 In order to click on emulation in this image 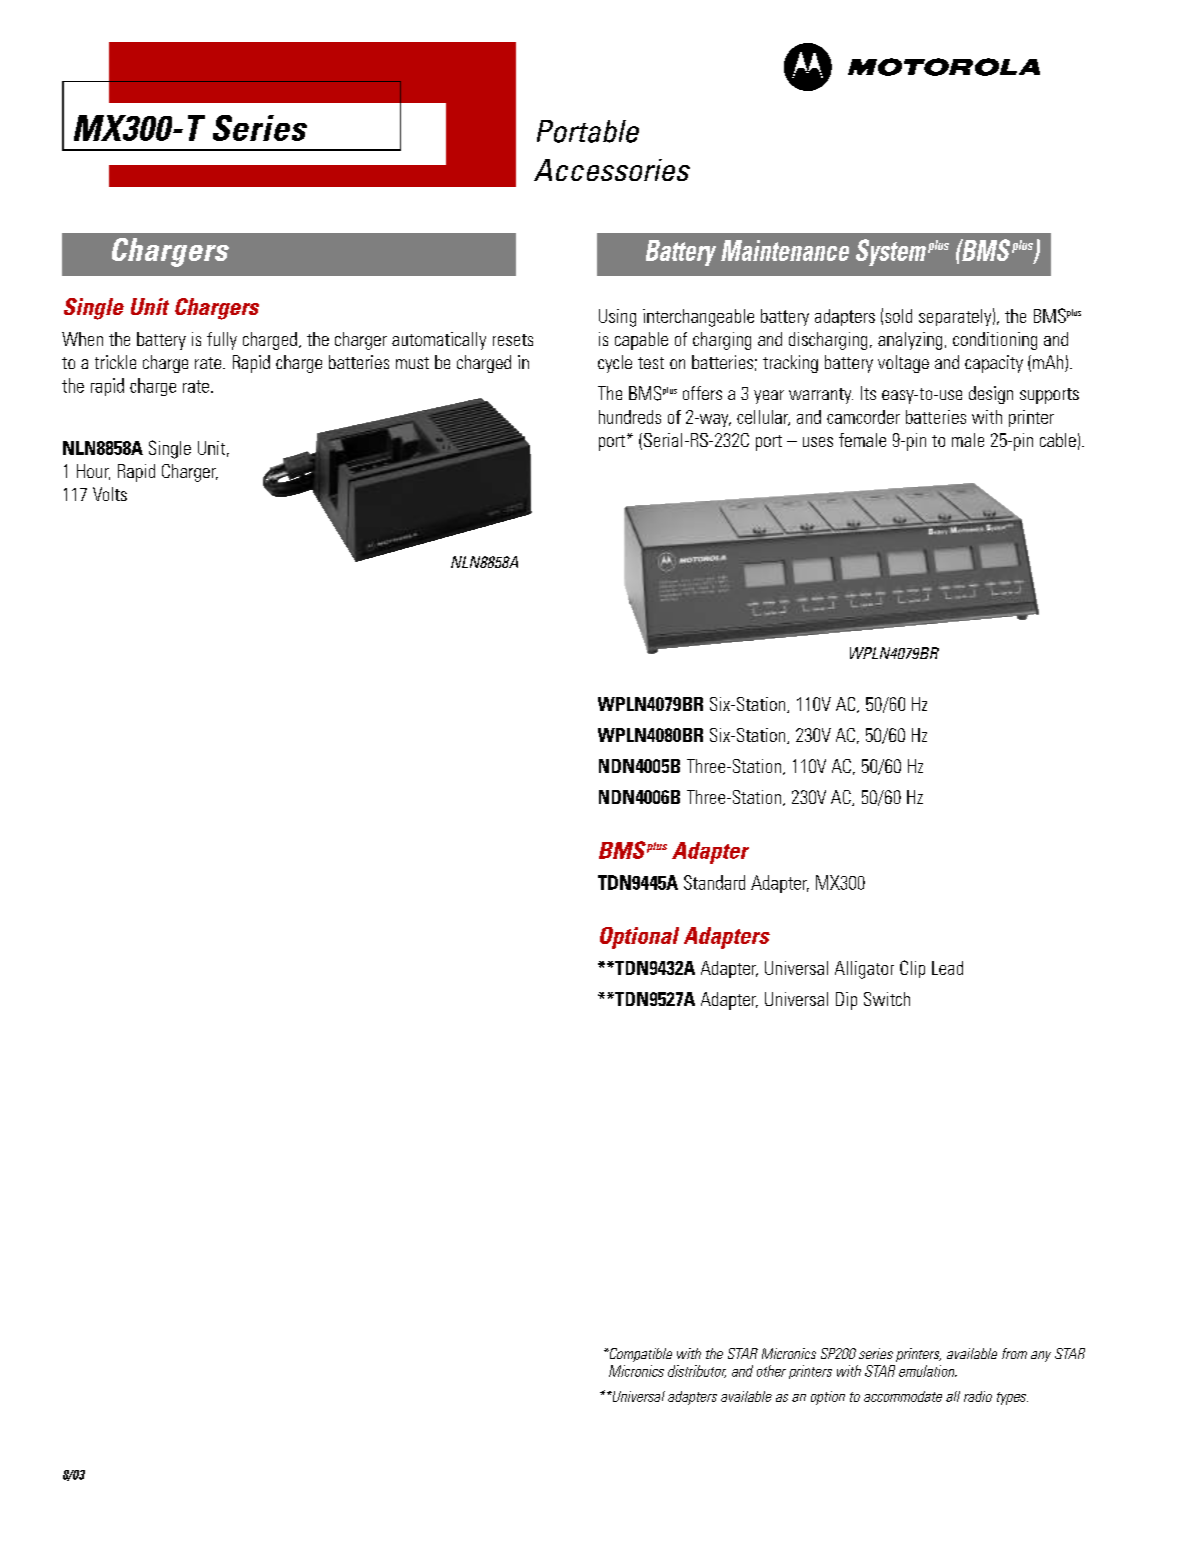, I will do `click(928, 1371)`.
